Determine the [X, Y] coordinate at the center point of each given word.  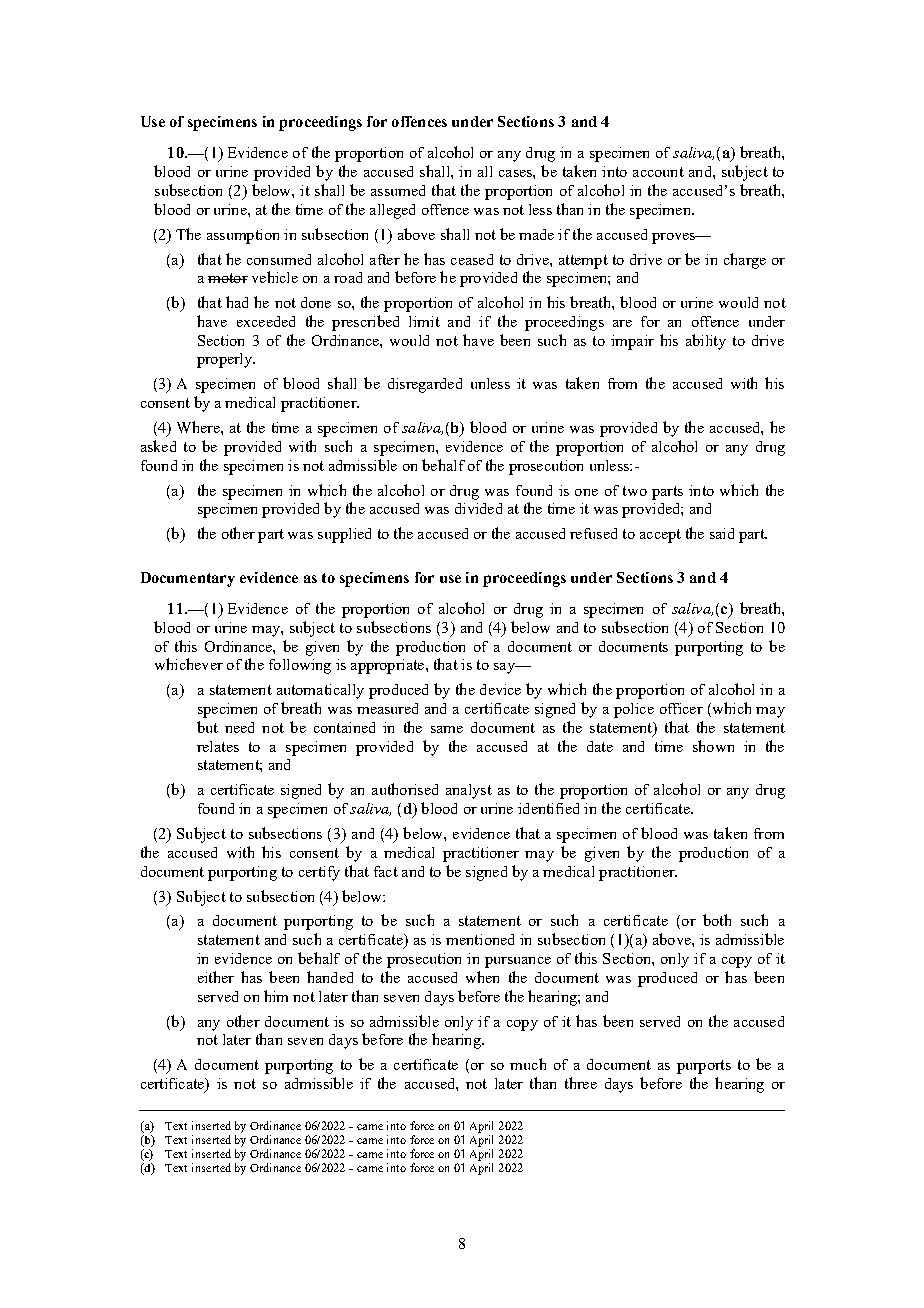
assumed [398, 190]
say [505, 668]
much [528, 1064]
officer [681, 708]
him [276, 996]
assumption [243, 236]
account [658, 172]
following [300, 666]
